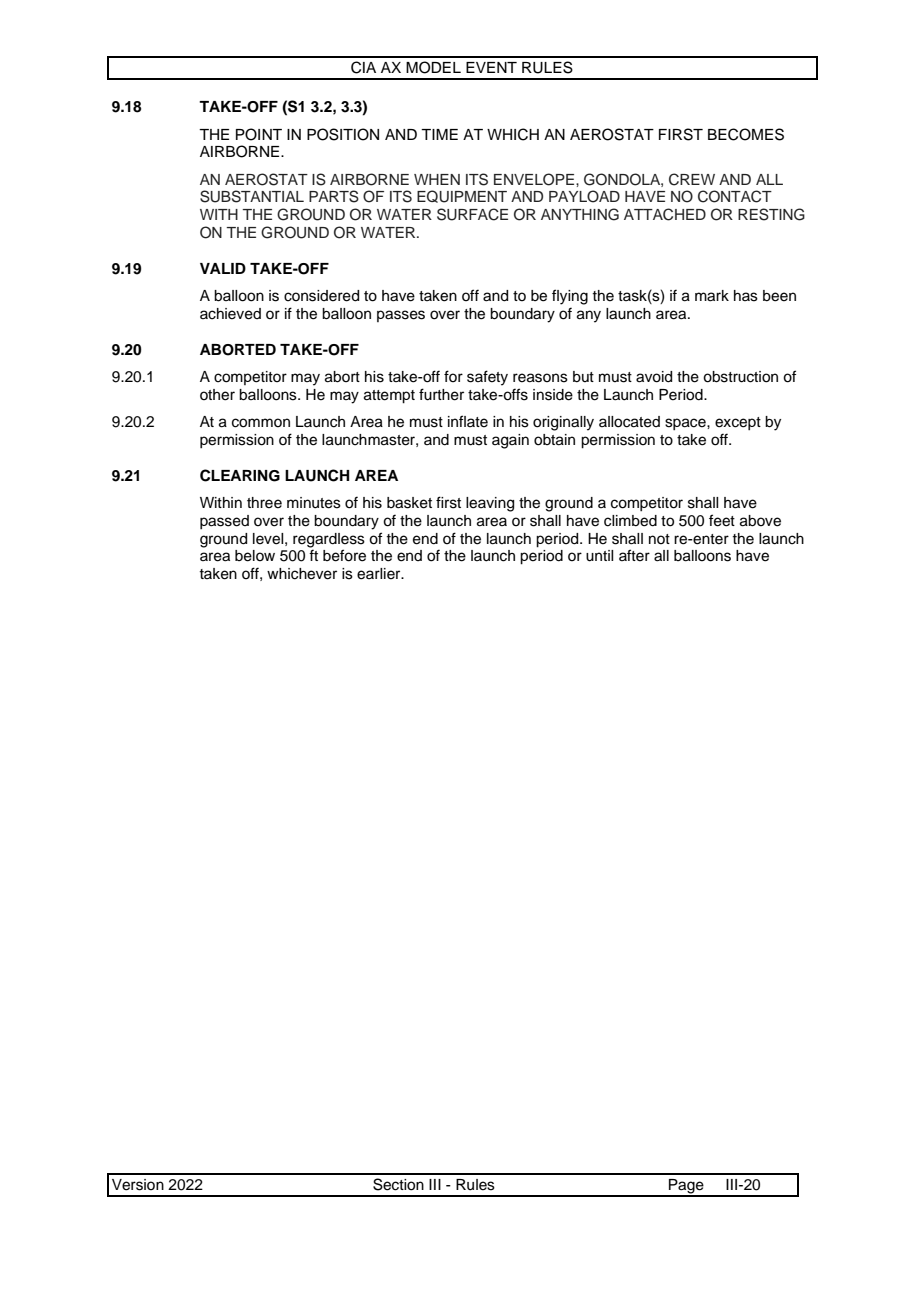 The height and width of the screenshot is (1308, 924). I want to click on earlier, so click(380, 574).
